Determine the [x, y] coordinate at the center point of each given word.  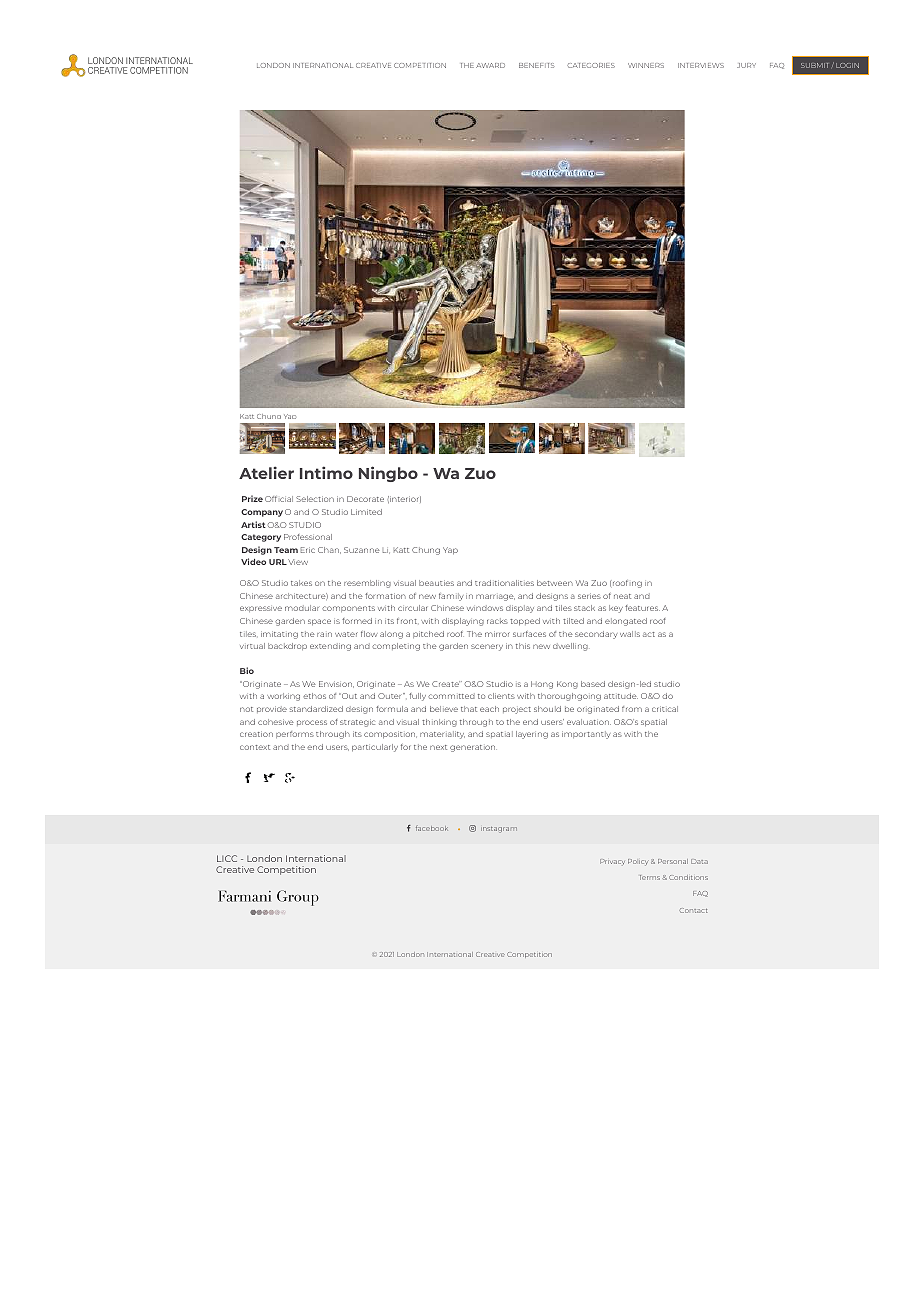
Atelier [266, 472]
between [555, 583]
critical [665, 709]
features [642, 608]
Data [699, 861]
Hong [542, 685]
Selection [315, 499]
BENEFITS [536, 65]
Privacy [612, 862]
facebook [432, 828]
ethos [314, 696]
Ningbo [388, 474]
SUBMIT [814, 65]
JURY [746, 65]
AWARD [490, 65]
